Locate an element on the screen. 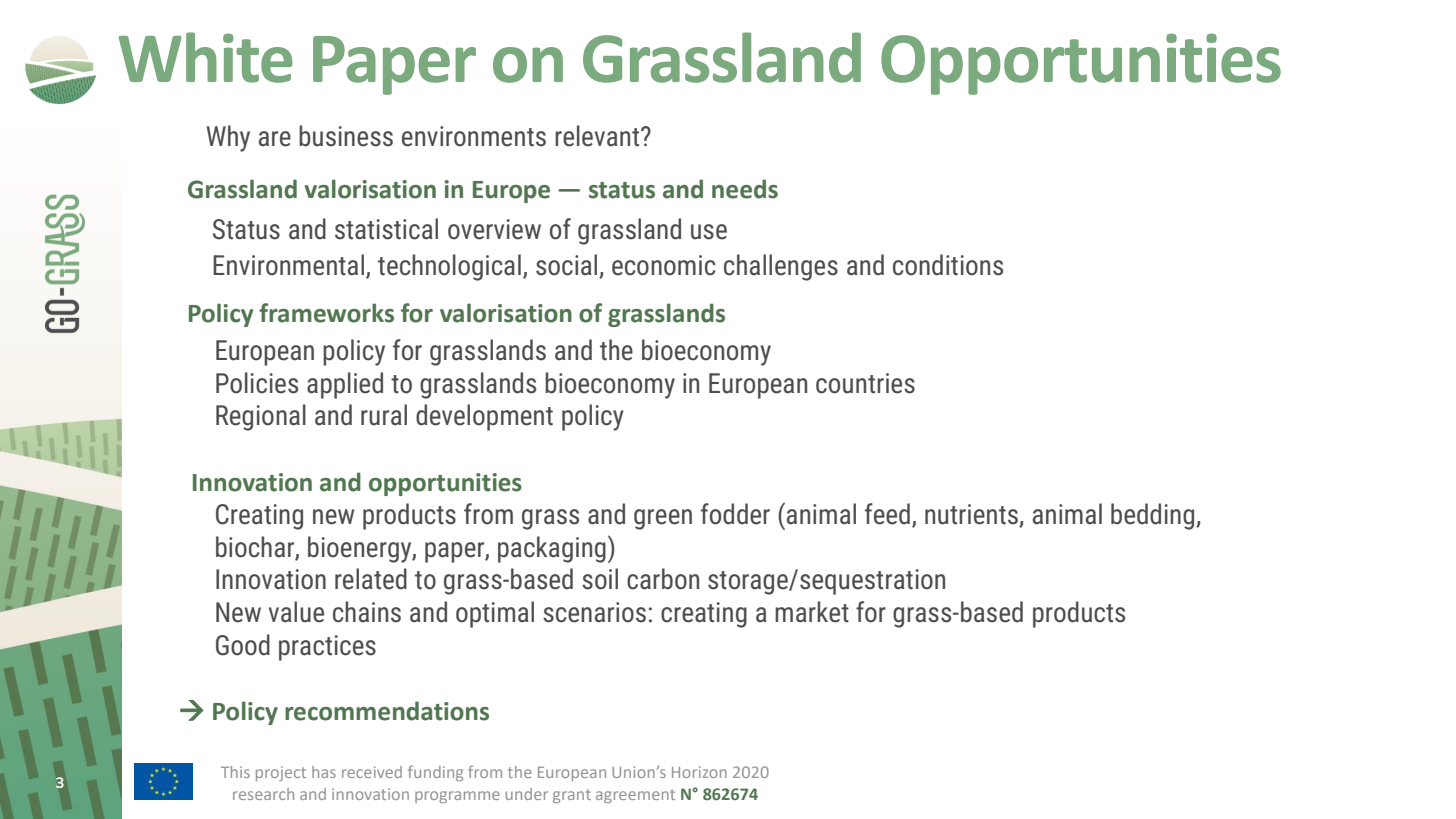  has is located at coordinates (324, 772).
